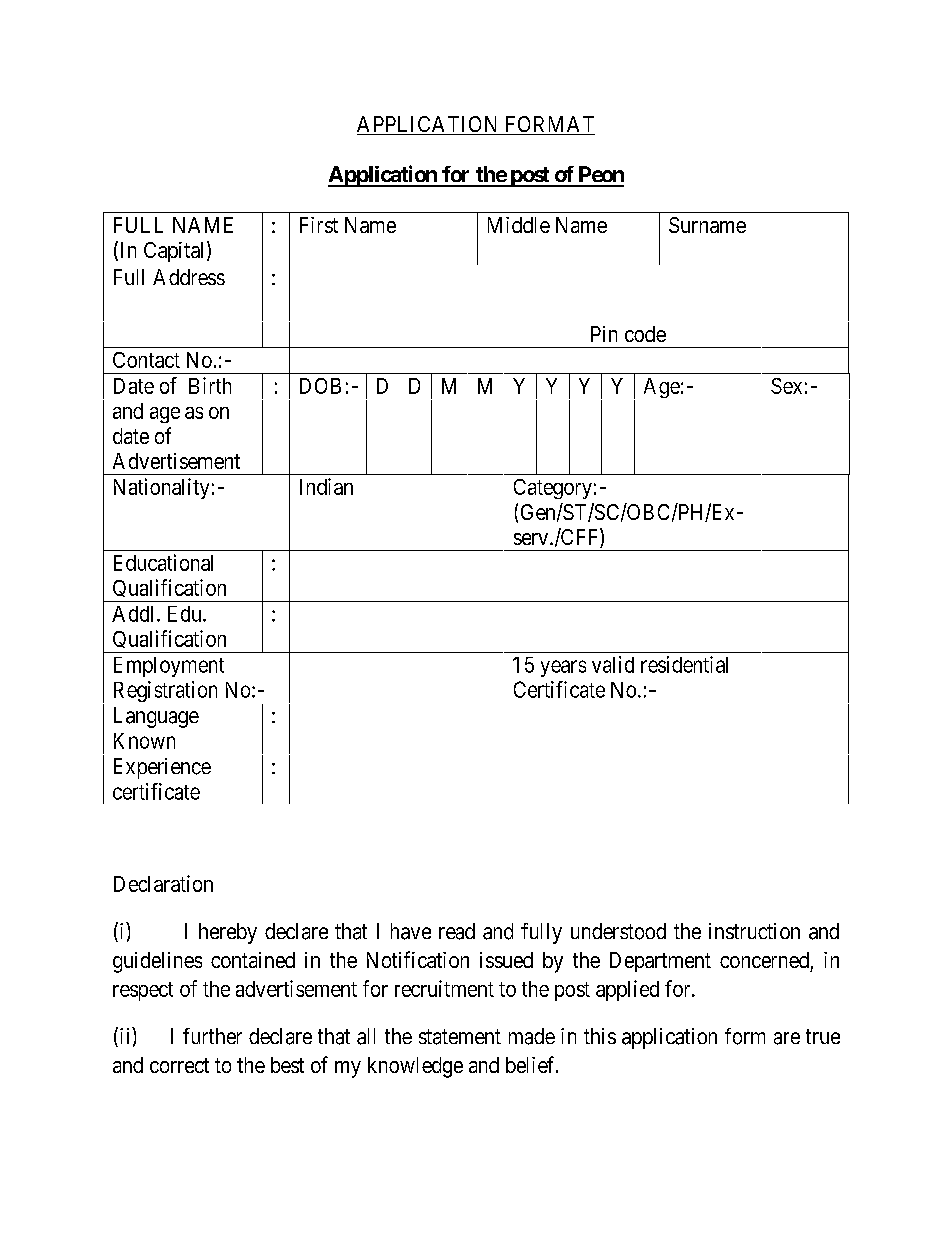 This image has width=952, height=1233. Describe the element at coordinates (163, 562) in the image. I see `Educational` at that location.
